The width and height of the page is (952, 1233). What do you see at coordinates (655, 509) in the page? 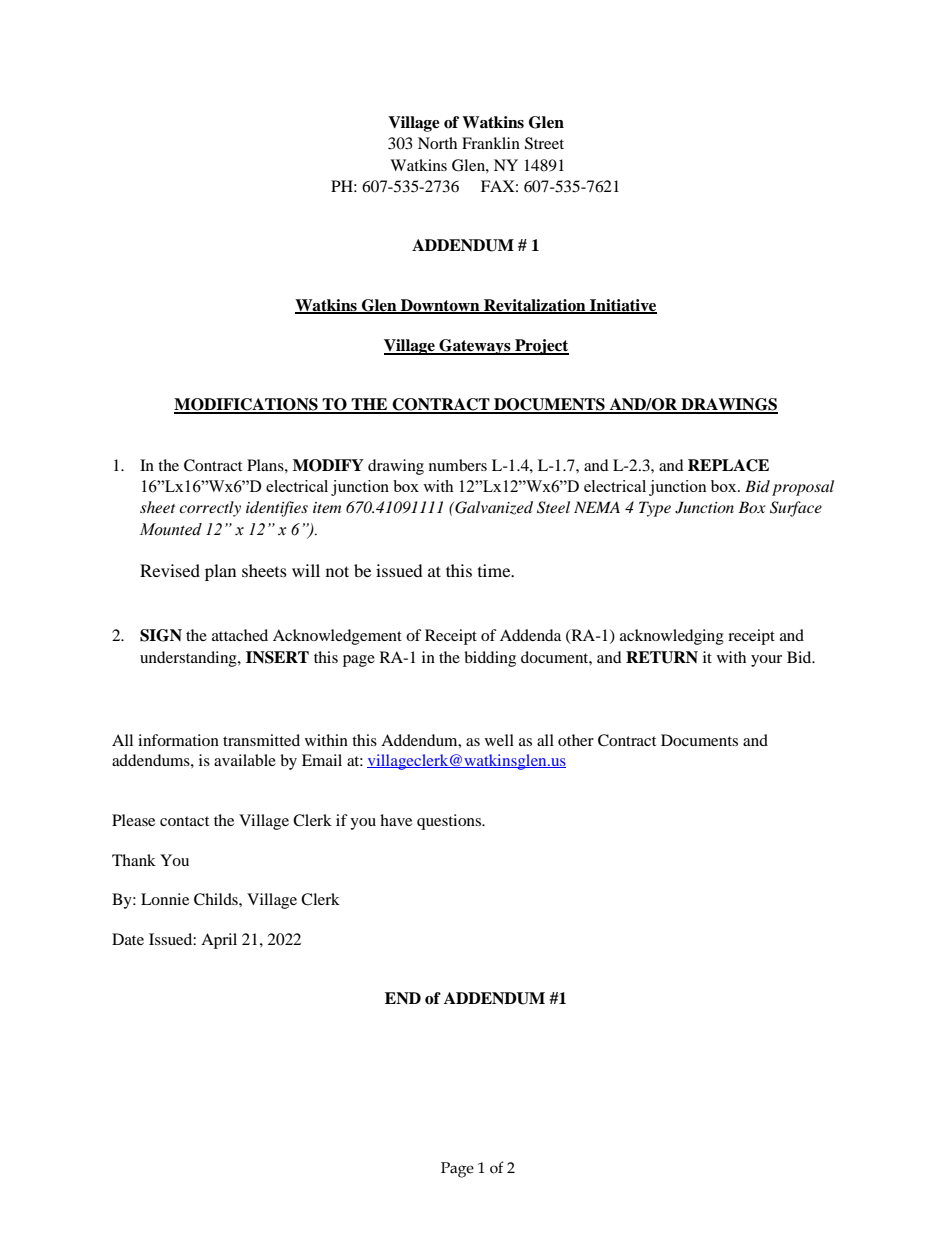
I see `Type` at bounding box center [655, 509].
